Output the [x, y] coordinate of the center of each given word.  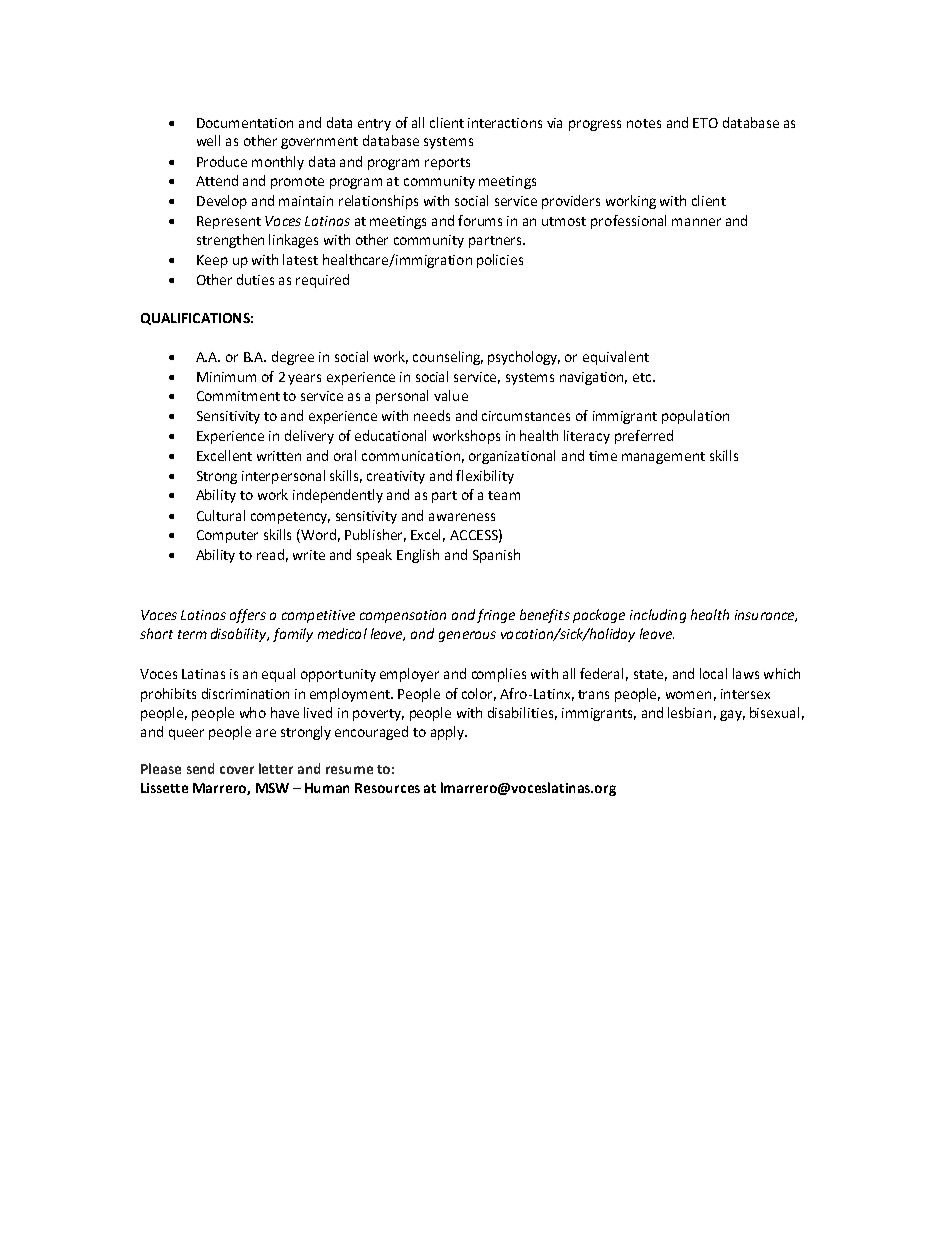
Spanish [496, 556]
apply [448, 733]
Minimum [226, 377]
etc [643, 377]
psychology [524, 358]
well [208, 140]
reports [447, 164]
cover [237, 770]
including [658, 616]
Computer [227, 536]
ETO [705, 123]
